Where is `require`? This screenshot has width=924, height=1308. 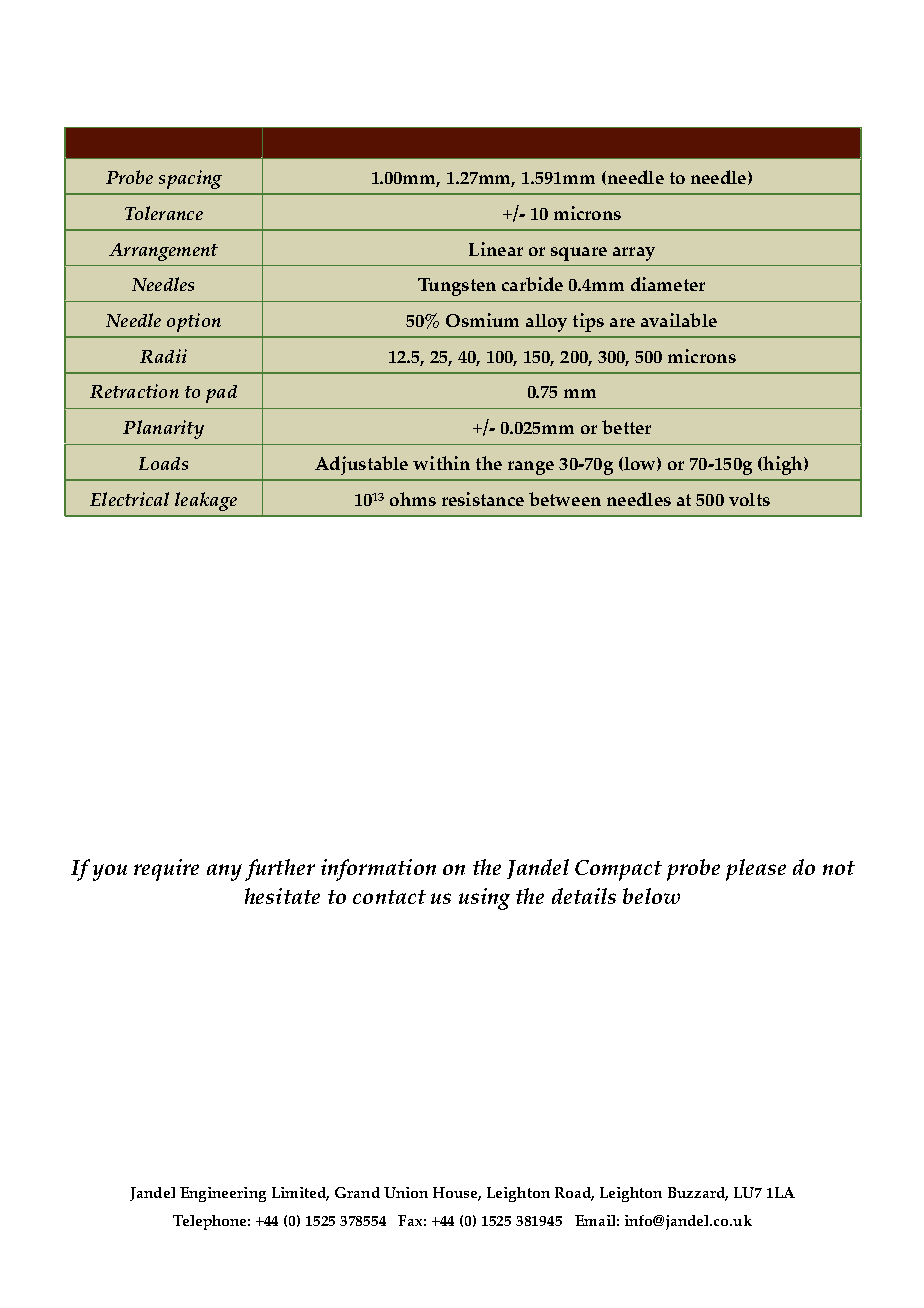
require is located at coordinates (166, 870).
